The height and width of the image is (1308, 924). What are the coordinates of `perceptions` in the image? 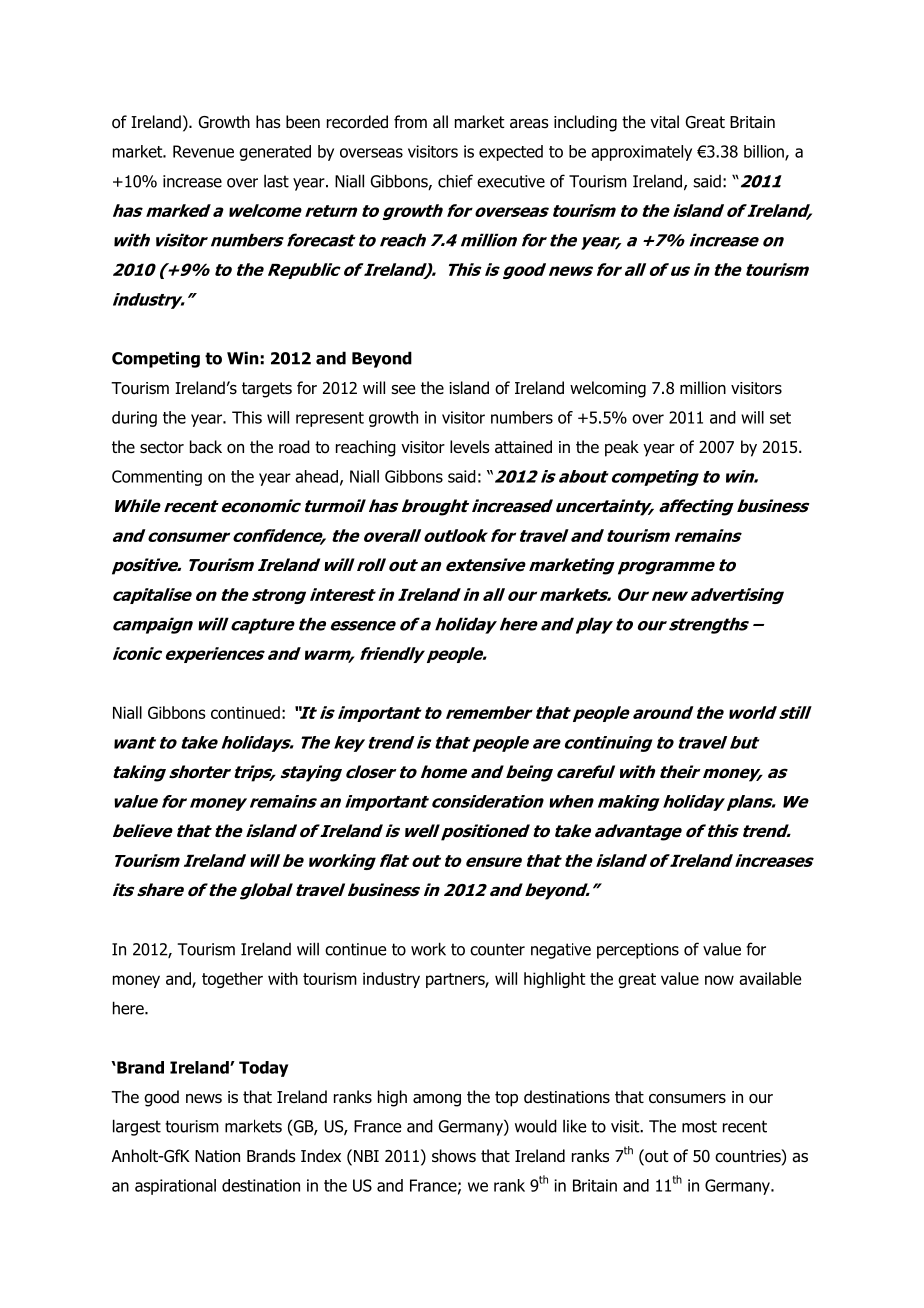 It's located at (638, 951).
